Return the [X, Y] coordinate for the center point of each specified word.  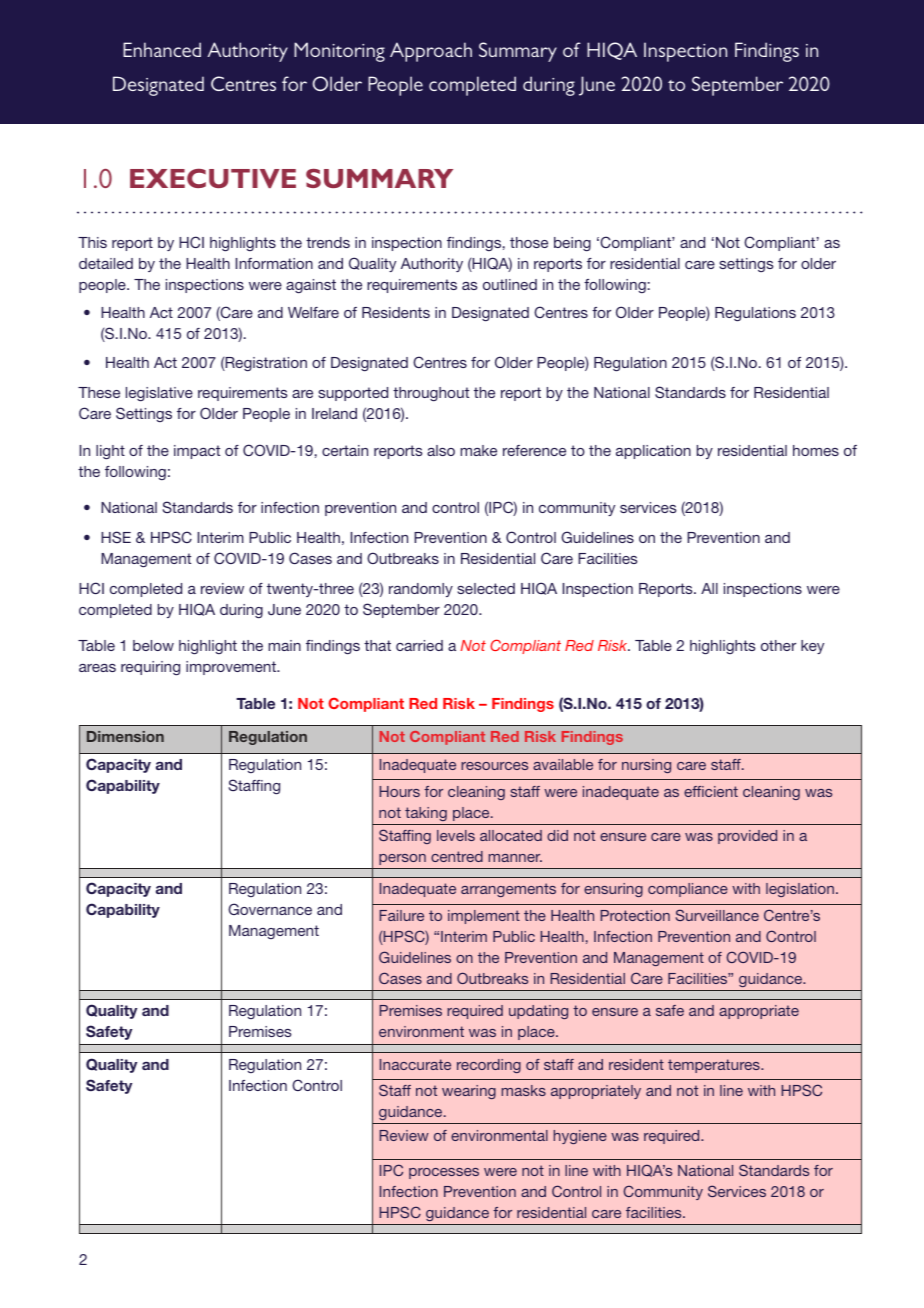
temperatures [715, 1066]
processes [444, 1173]
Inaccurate [415, 1064]
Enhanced [162, 49]
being [572, 244]
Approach [431, 52]
